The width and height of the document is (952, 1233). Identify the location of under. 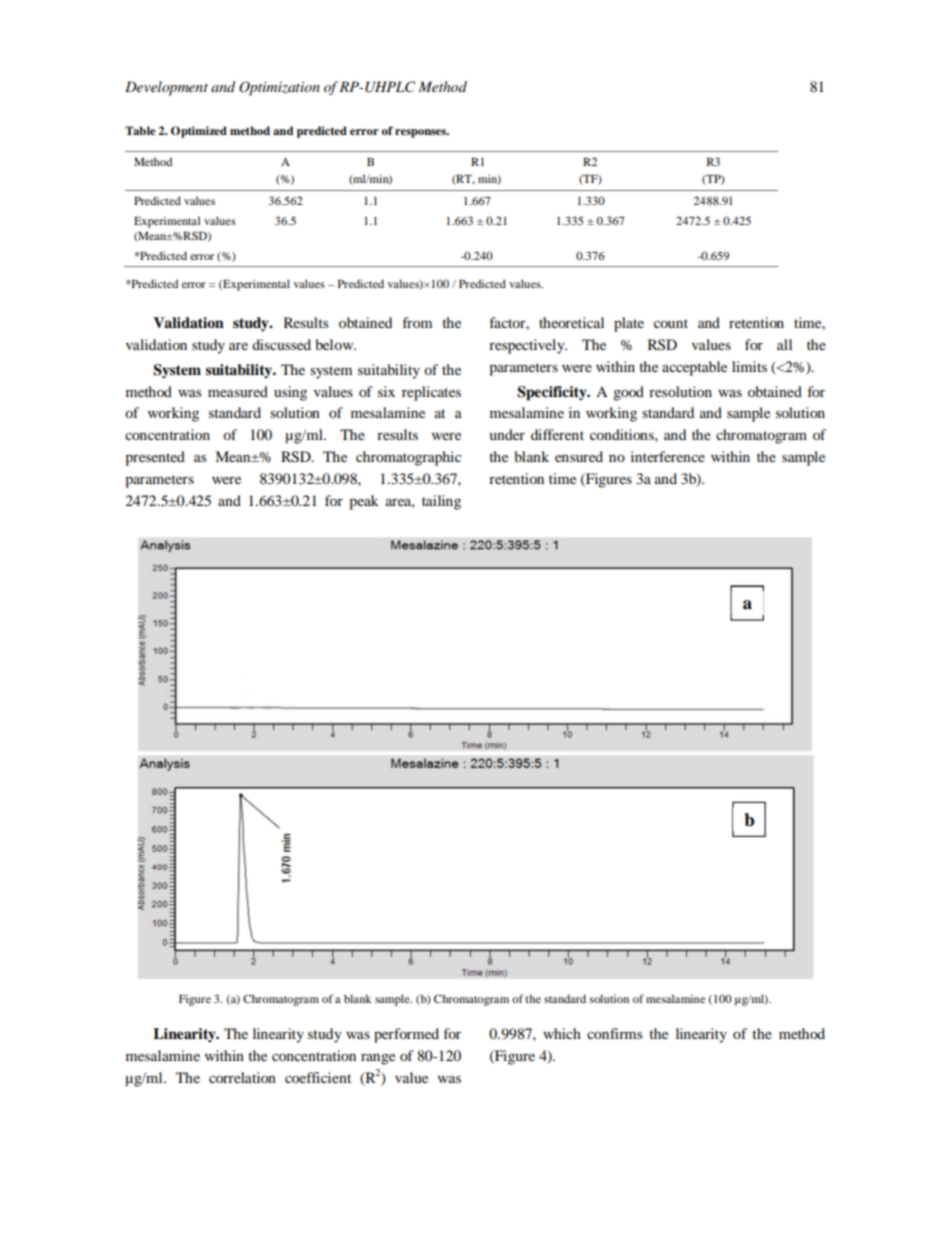
(507, 434).
